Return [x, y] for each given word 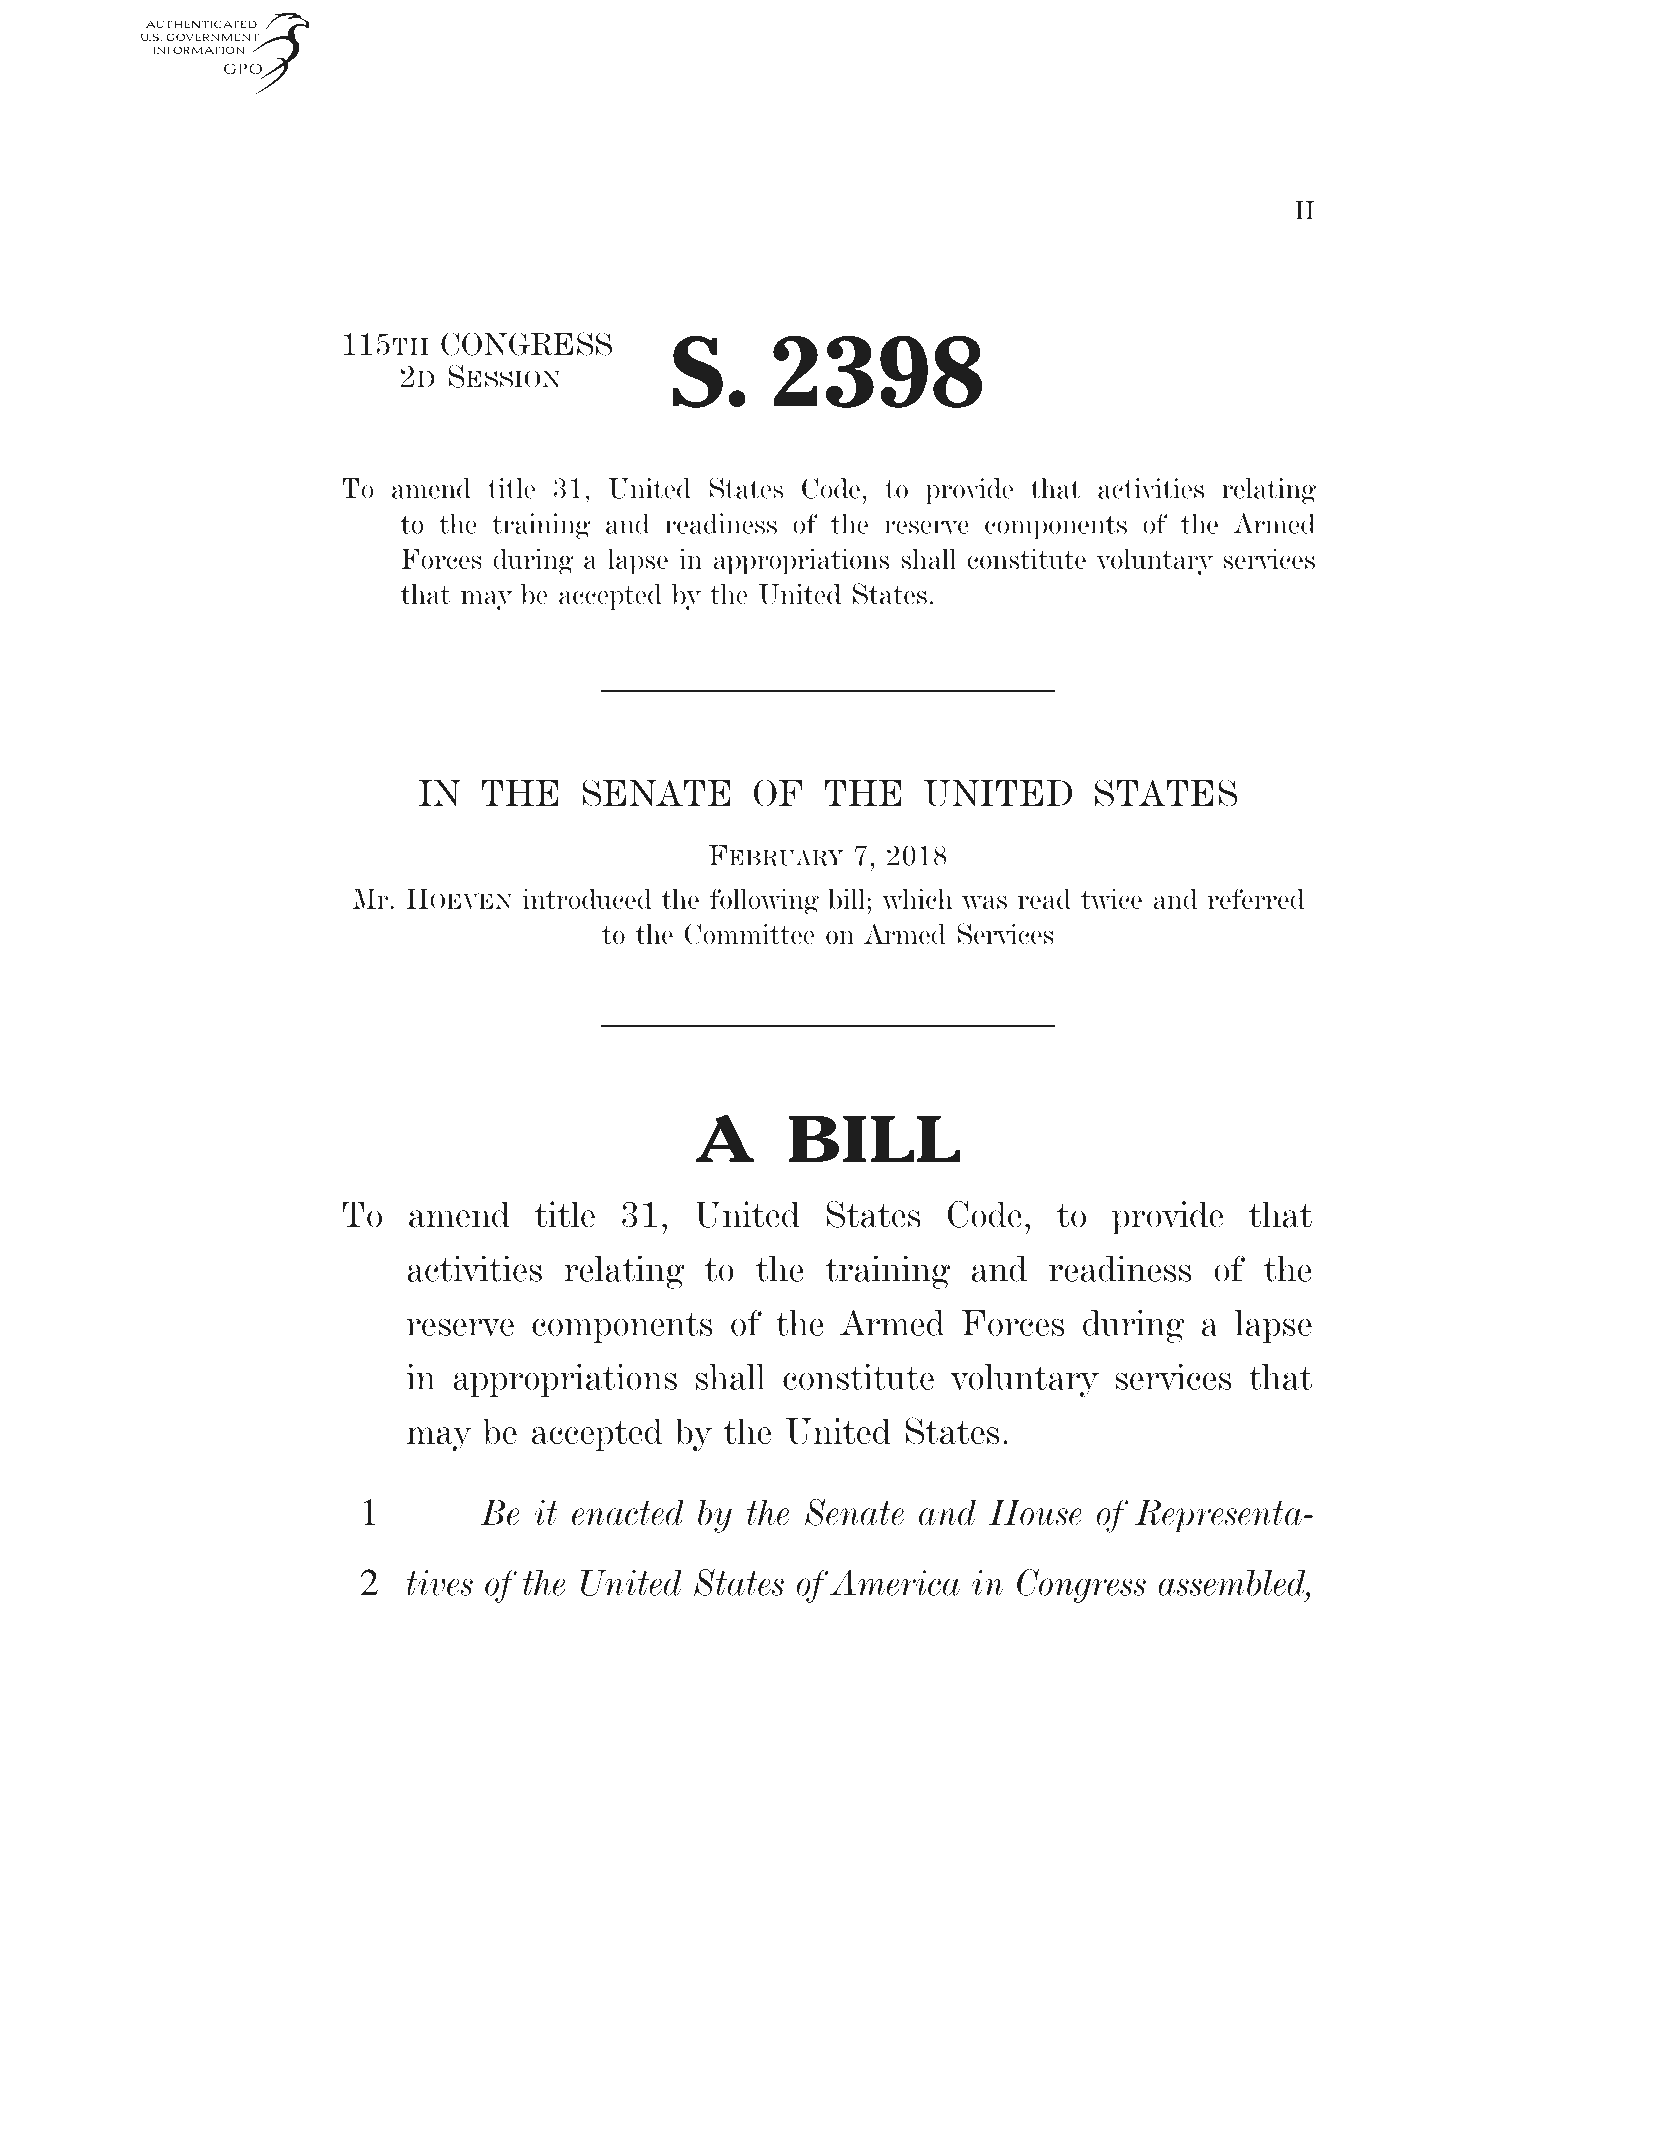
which [917, 898]
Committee [750, 934]
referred [1256, 898]
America [895, 1582]
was [984, 902]
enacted [628, 1513]
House [1035, 1512]
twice [1111, 898]
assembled [1233, 1583]
